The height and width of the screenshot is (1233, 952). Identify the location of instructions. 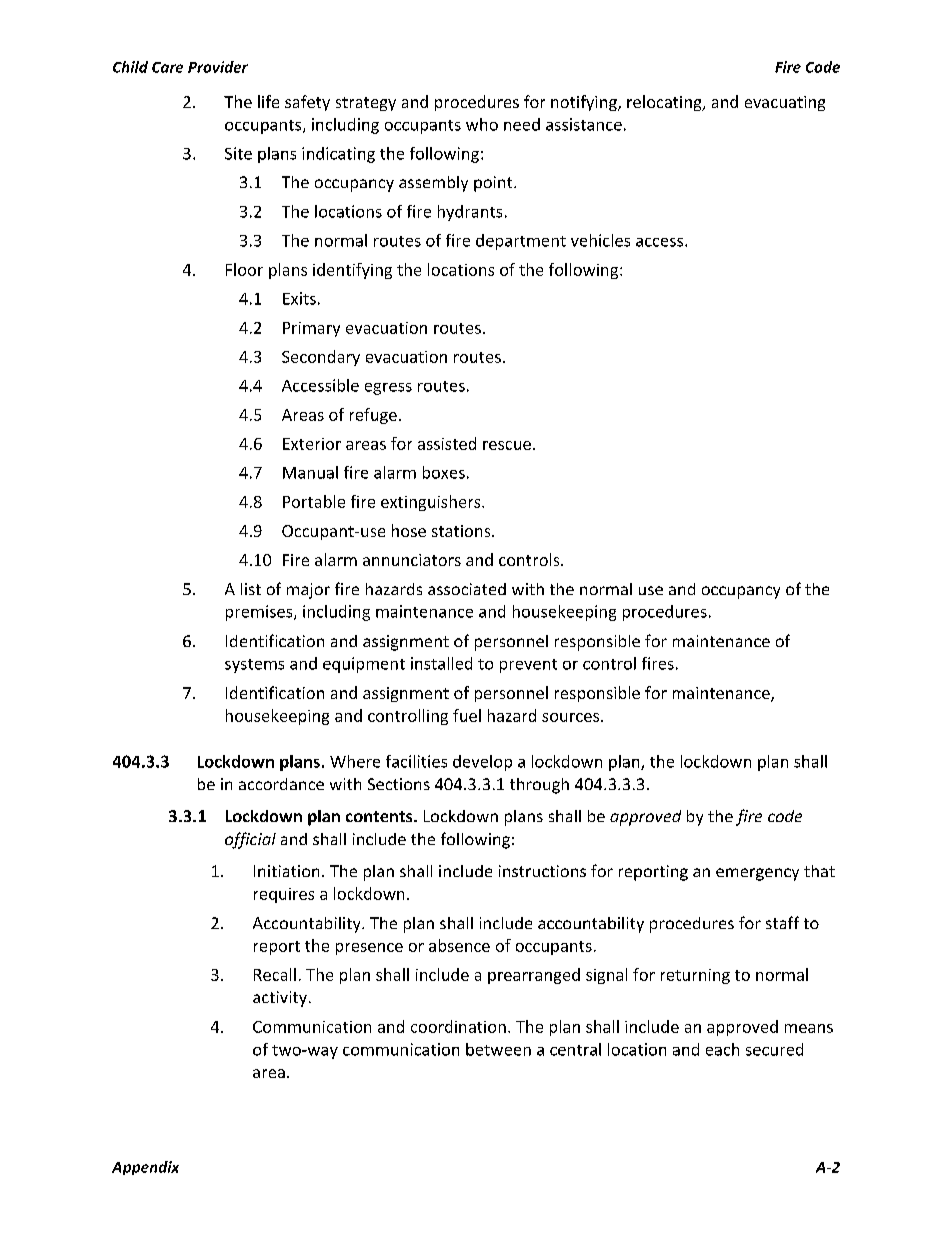
(542, 871).
